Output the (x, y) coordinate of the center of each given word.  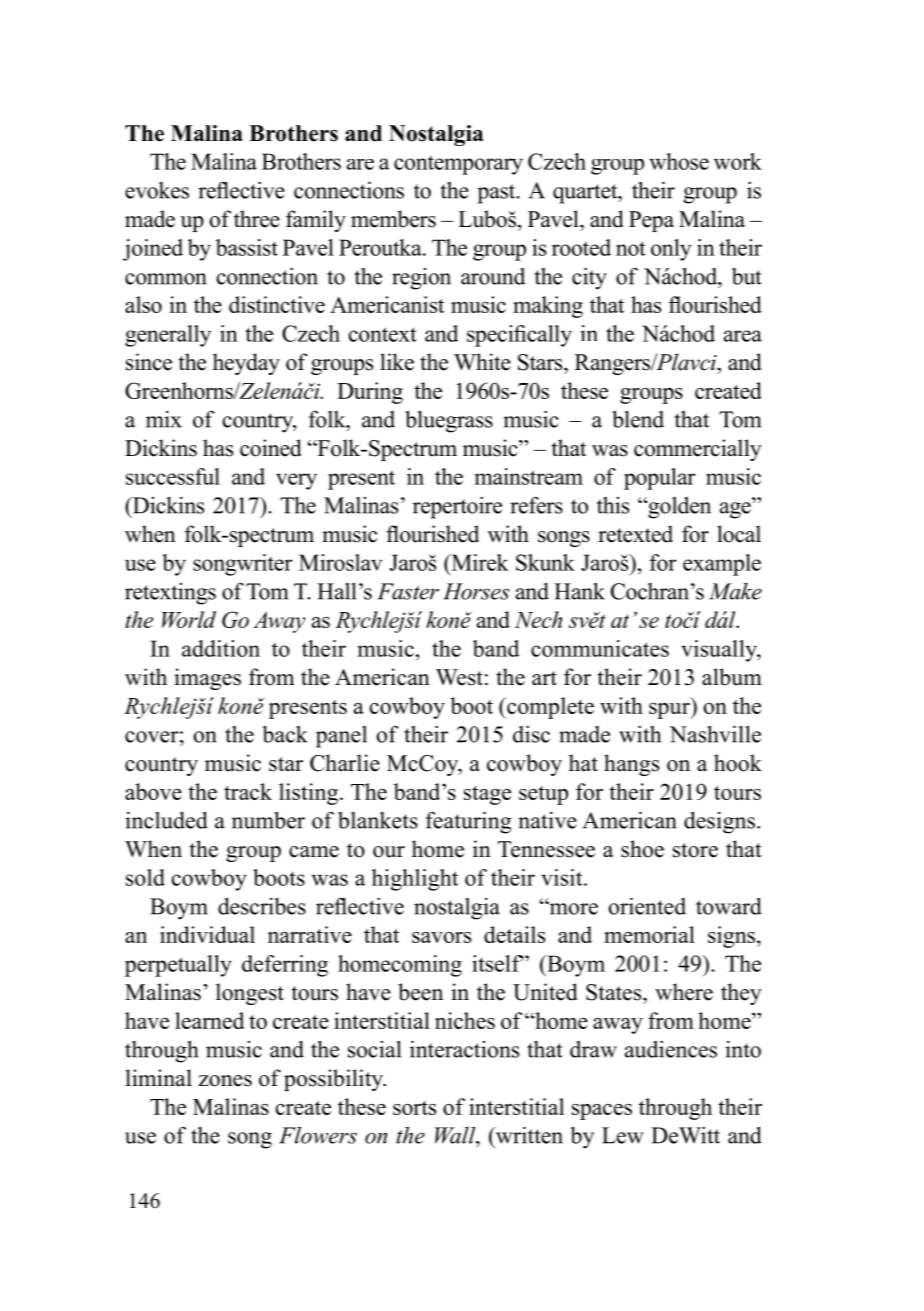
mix (164, 419)
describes (262, 906)
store (695, 850)
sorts (414, 1108)
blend (638, 419)
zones (225, 1081)
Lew (623, 1135)
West (459, 677)
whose (679, 161)
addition (221, 648)
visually (720, 651)
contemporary (458, 165)
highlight (415, 880)
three (257, 219)
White (482, 362)
